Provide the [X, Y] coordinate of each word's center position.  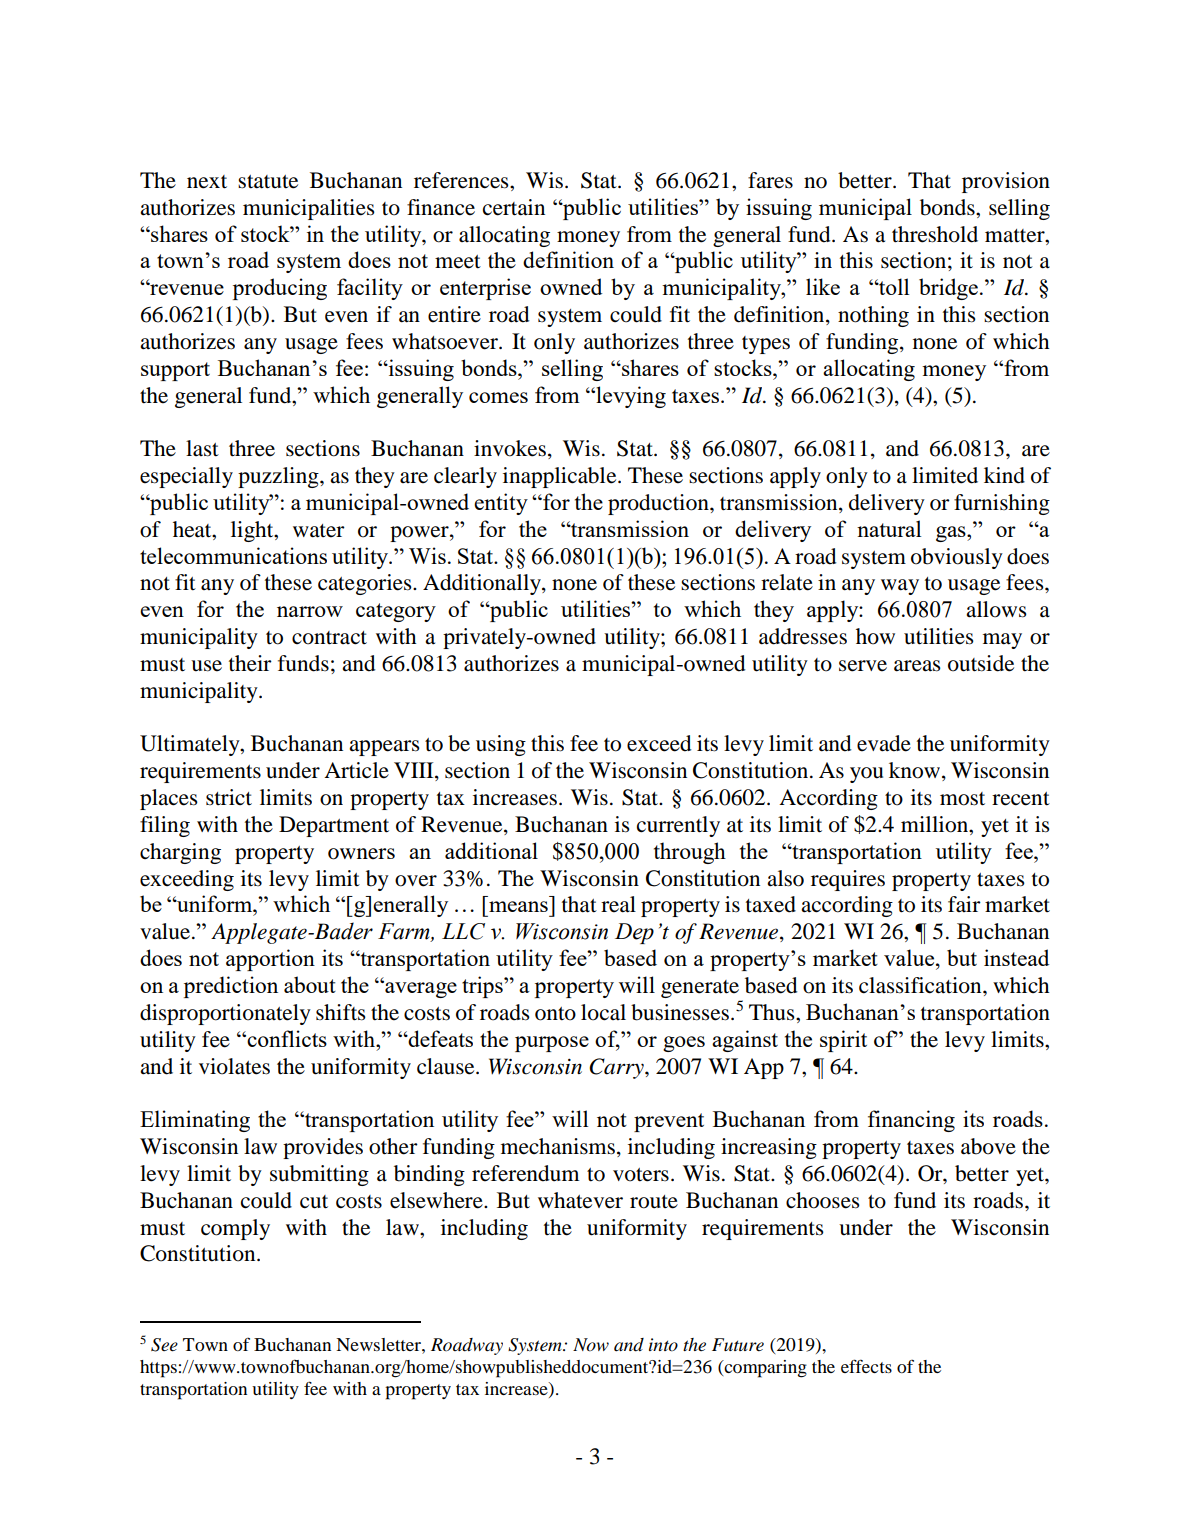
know [916, 771]
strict [229, 797]
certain [514, 207]
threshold [935, 234]
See [164, 1345]
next [207, 182]
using [501, 745]
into [663, 1345]
